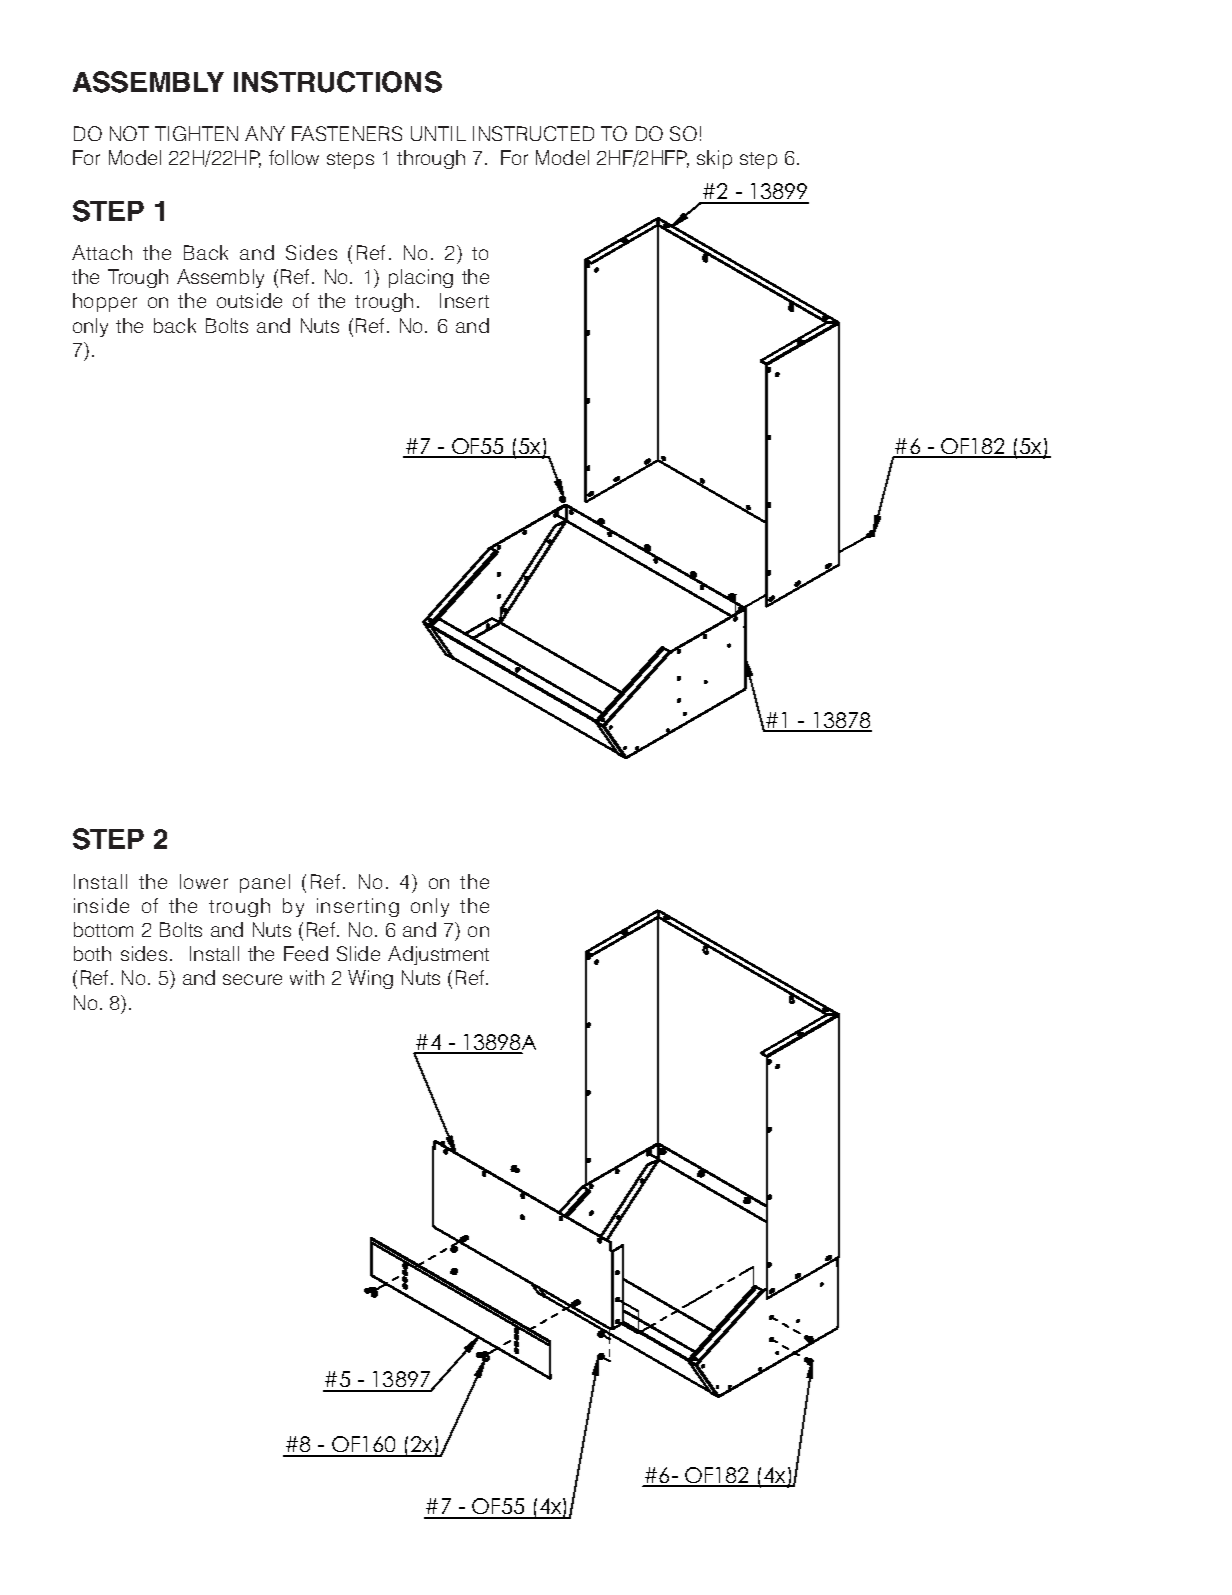 This page has height=1595, width=1232. I want to click on Wing, so click(370, 979).
